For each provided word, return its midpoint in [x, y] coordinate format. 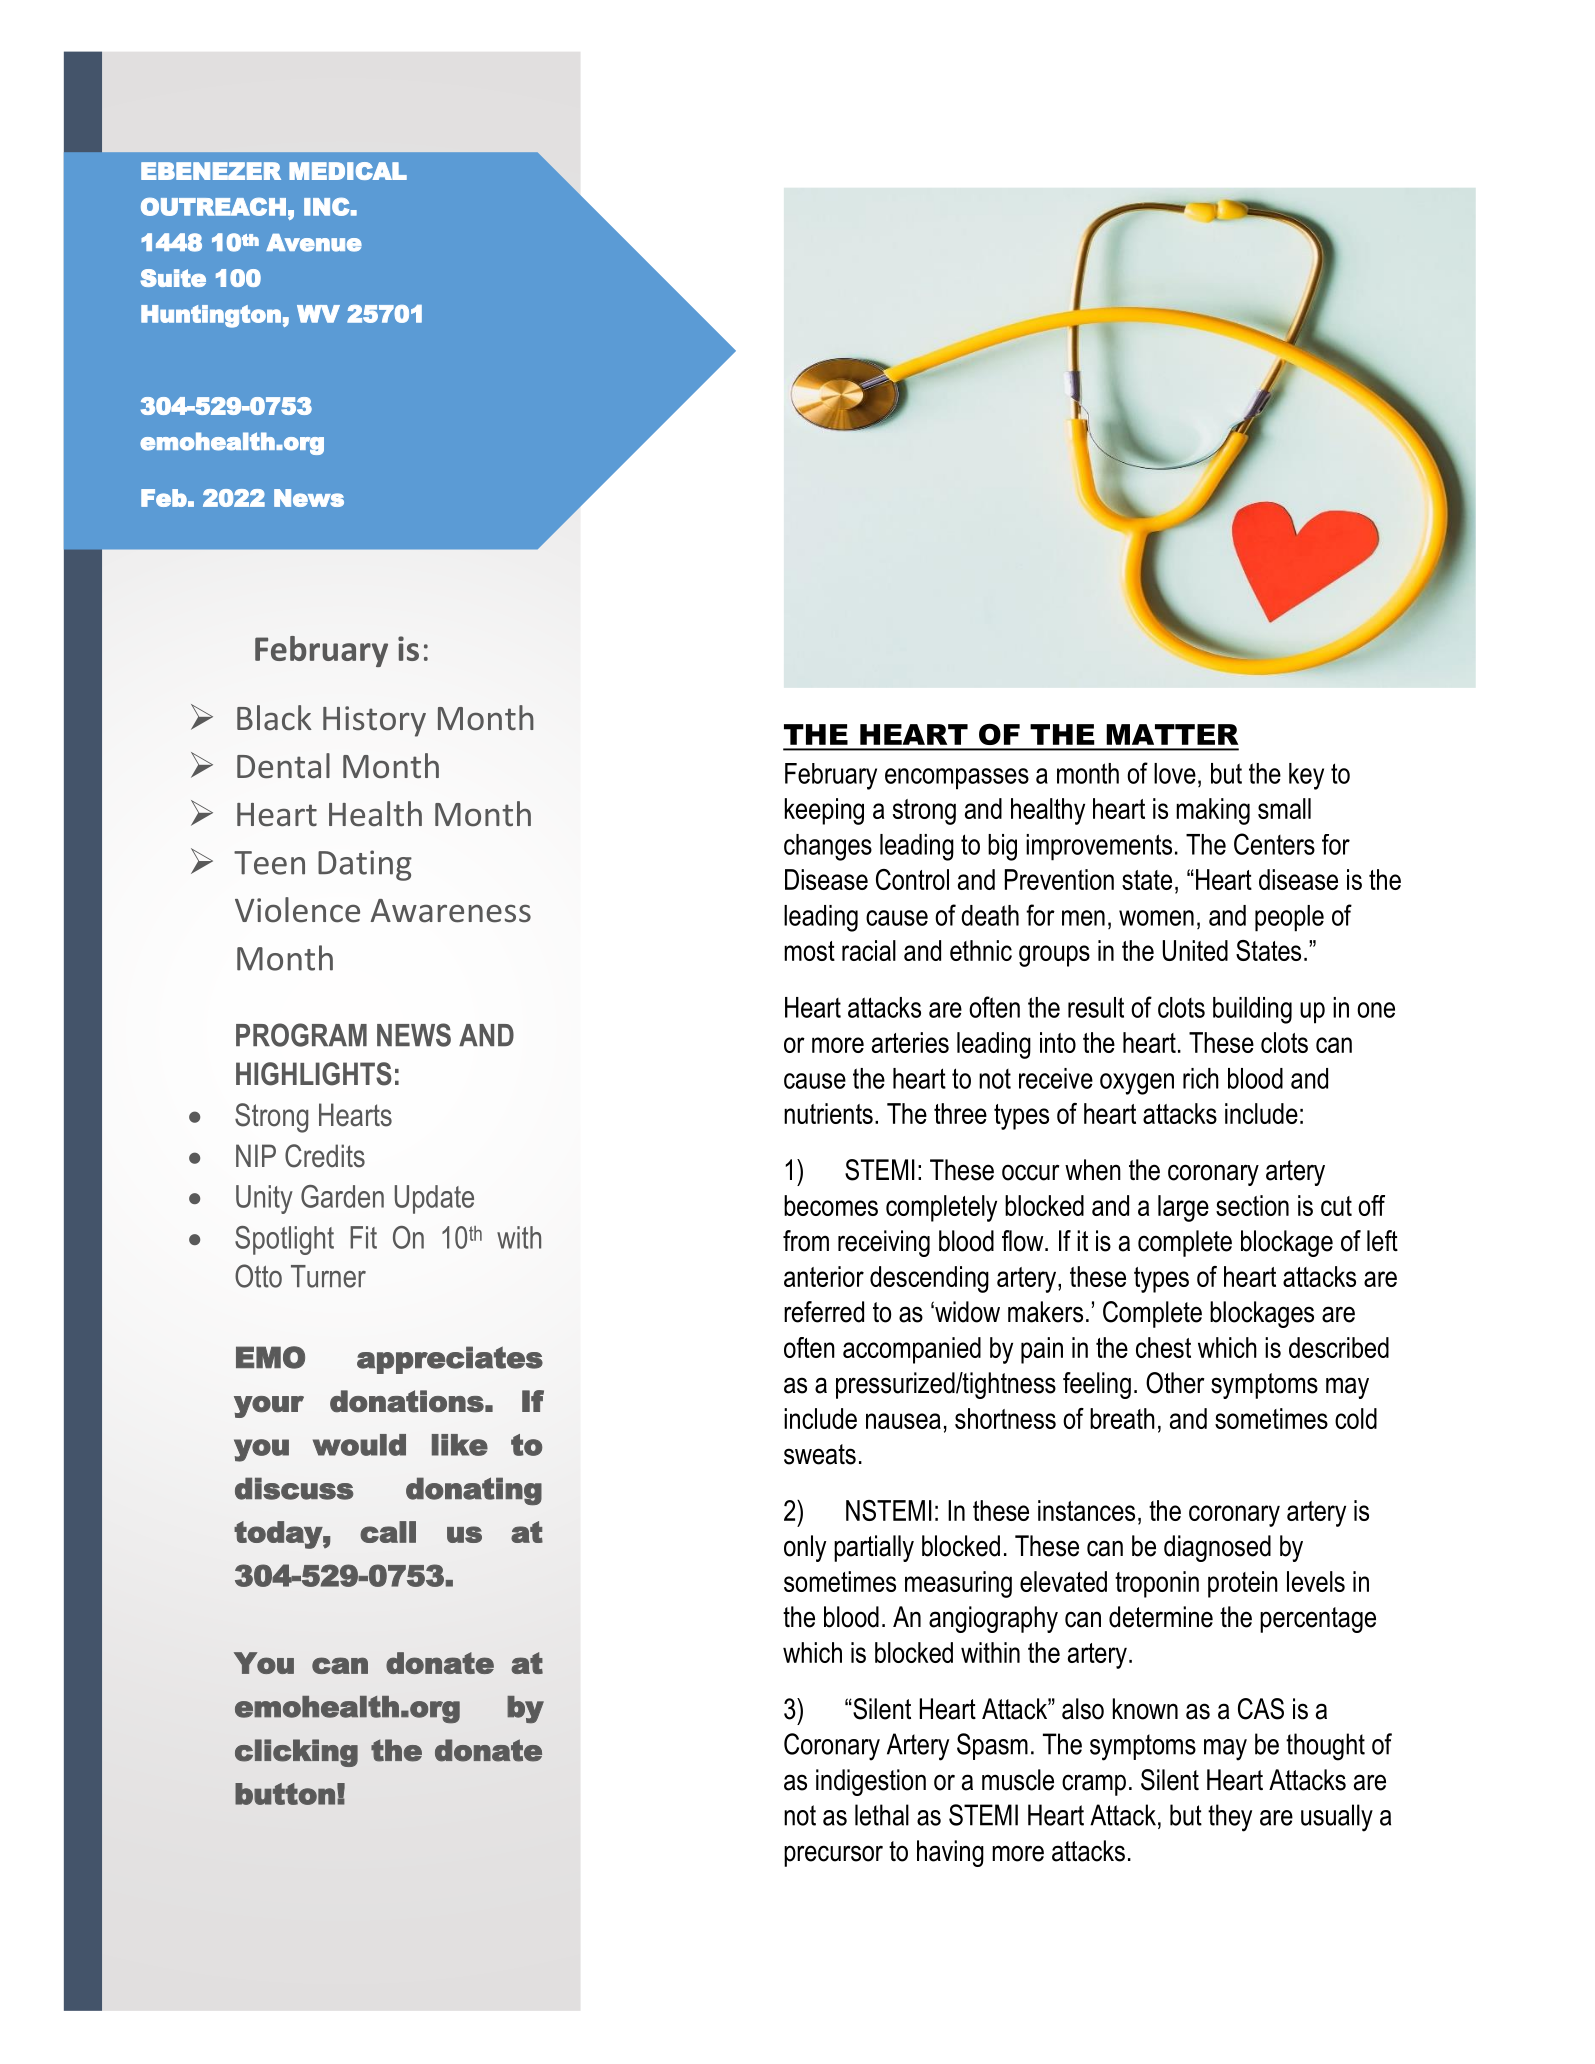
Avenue [314, 243]
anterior [824, 1276]
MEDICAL [348, 171]
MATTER [1172, 734]
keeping [824, 811]
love [1175, 773]
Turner [328, 1276]
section [1252, 1205]
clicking [296, 1753]
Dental [283, 766]
